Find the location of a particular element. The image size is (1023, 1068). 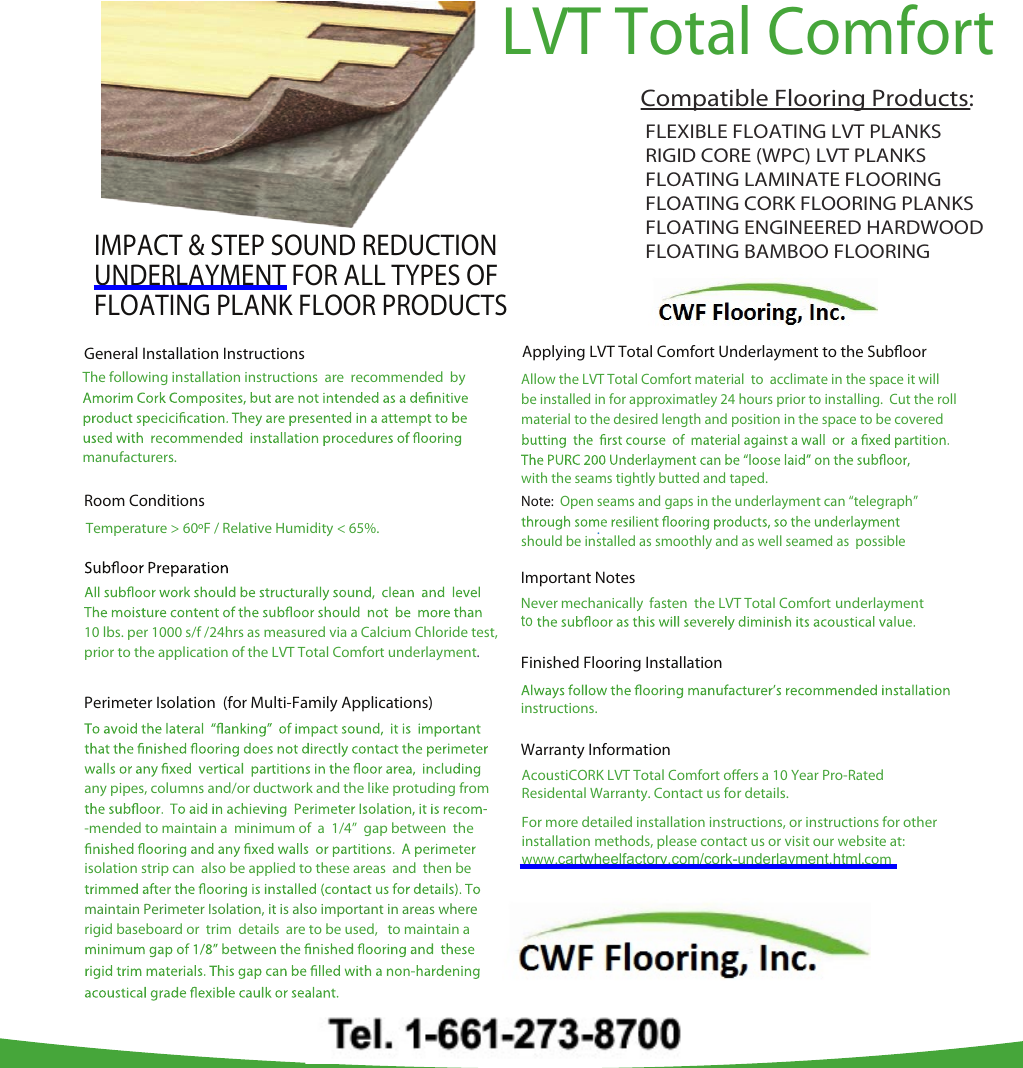

Conditions is located at coordinates (166, 500).
